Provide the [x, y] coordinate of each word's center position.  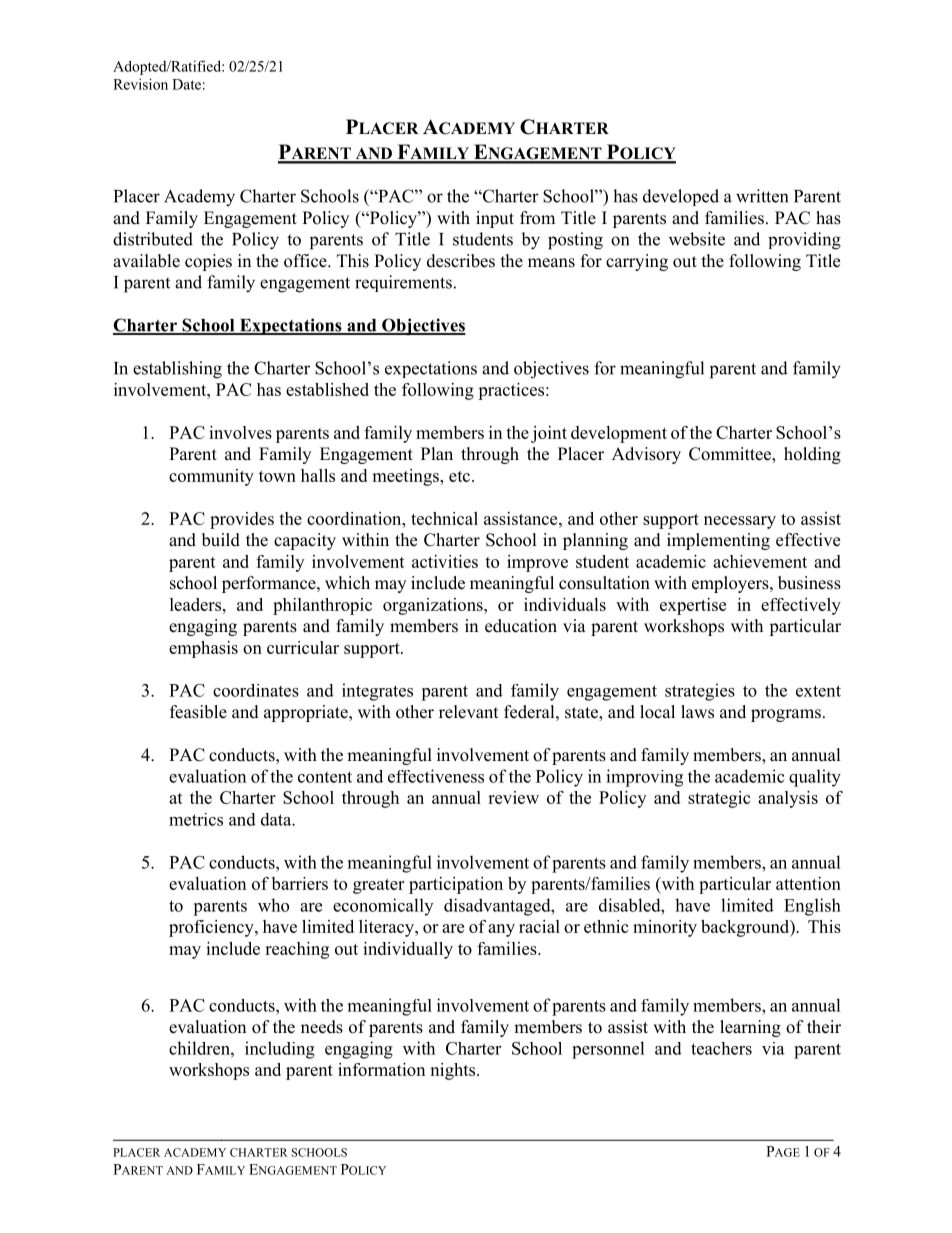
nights [454, 1071]
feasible [198, 712]
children [200, 1048]
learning [750, 1028]
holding [812, 455]
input [495, 219]
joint [549, 434]
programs [786, 715]
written [762, 196]
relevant [468, 712]
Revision [140, 84]
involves [240, 432]
